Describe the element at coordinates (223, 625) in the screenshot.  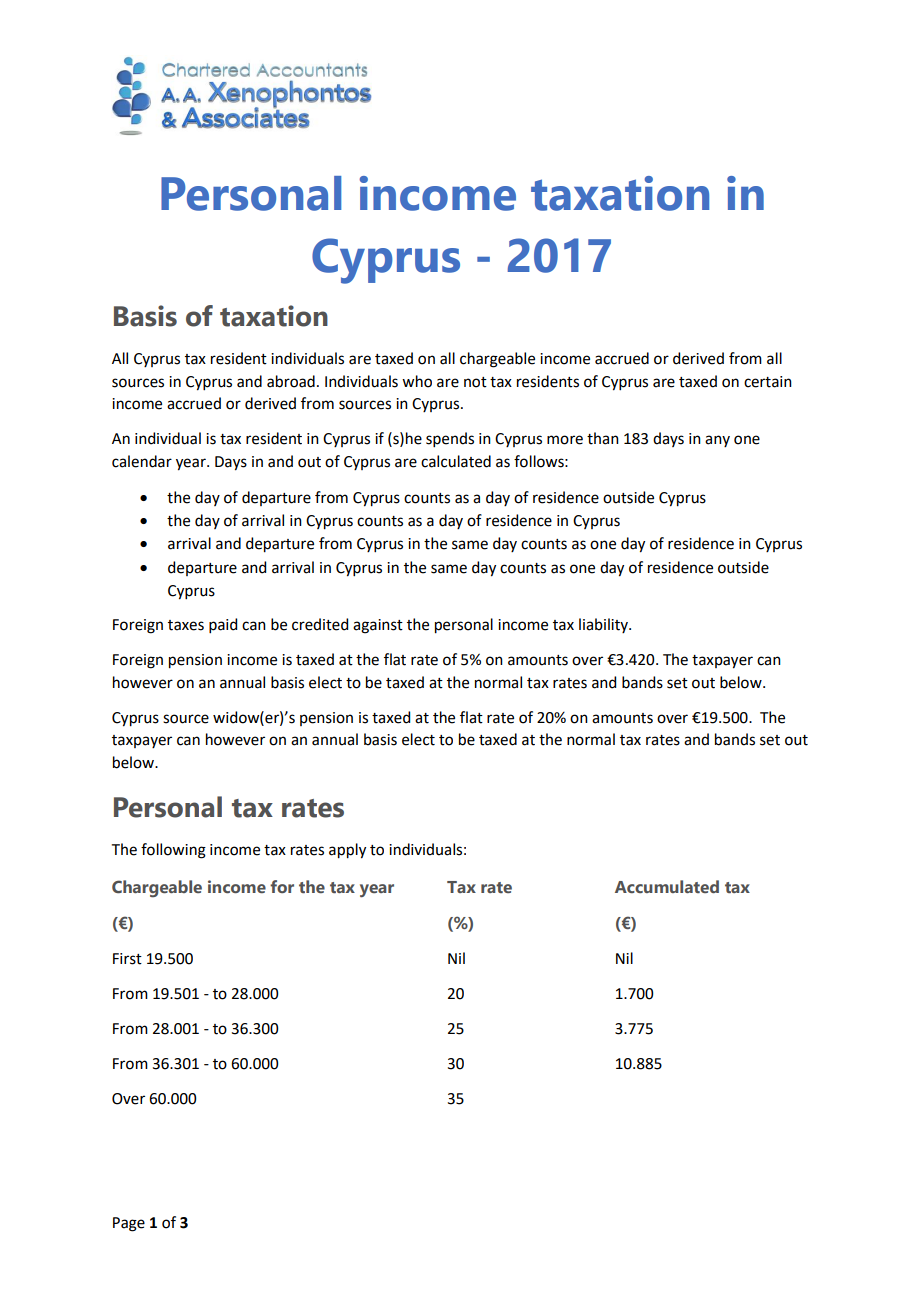
I see `paid` at that location.
